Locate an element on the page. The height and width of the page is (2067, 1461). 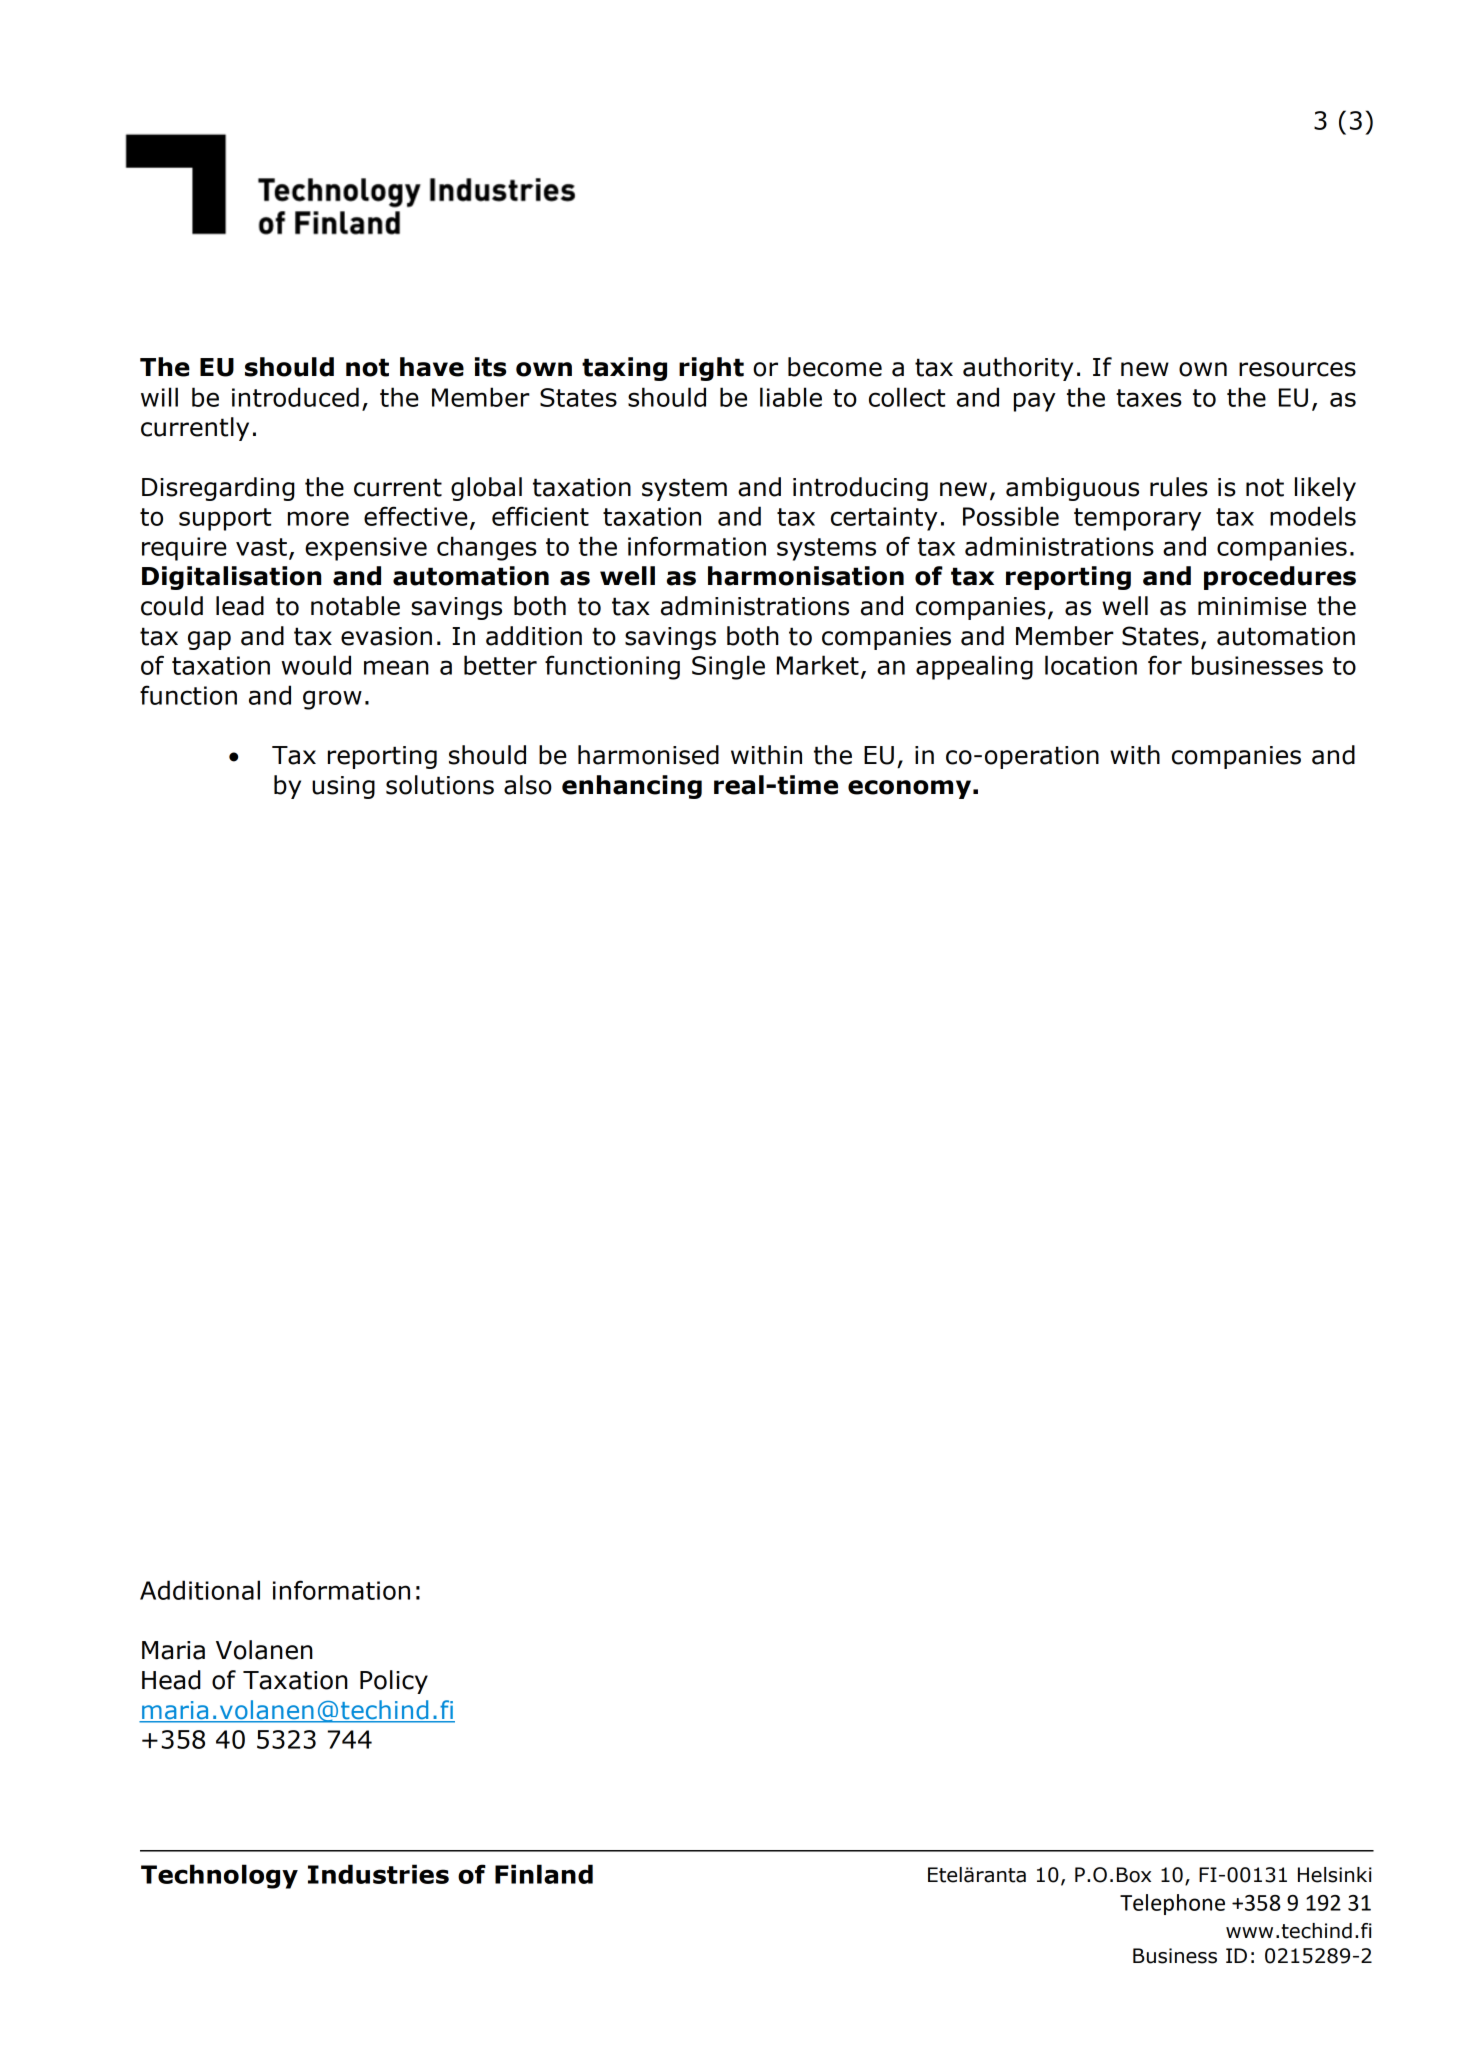
introduced is located at coordinates (295, 397).
